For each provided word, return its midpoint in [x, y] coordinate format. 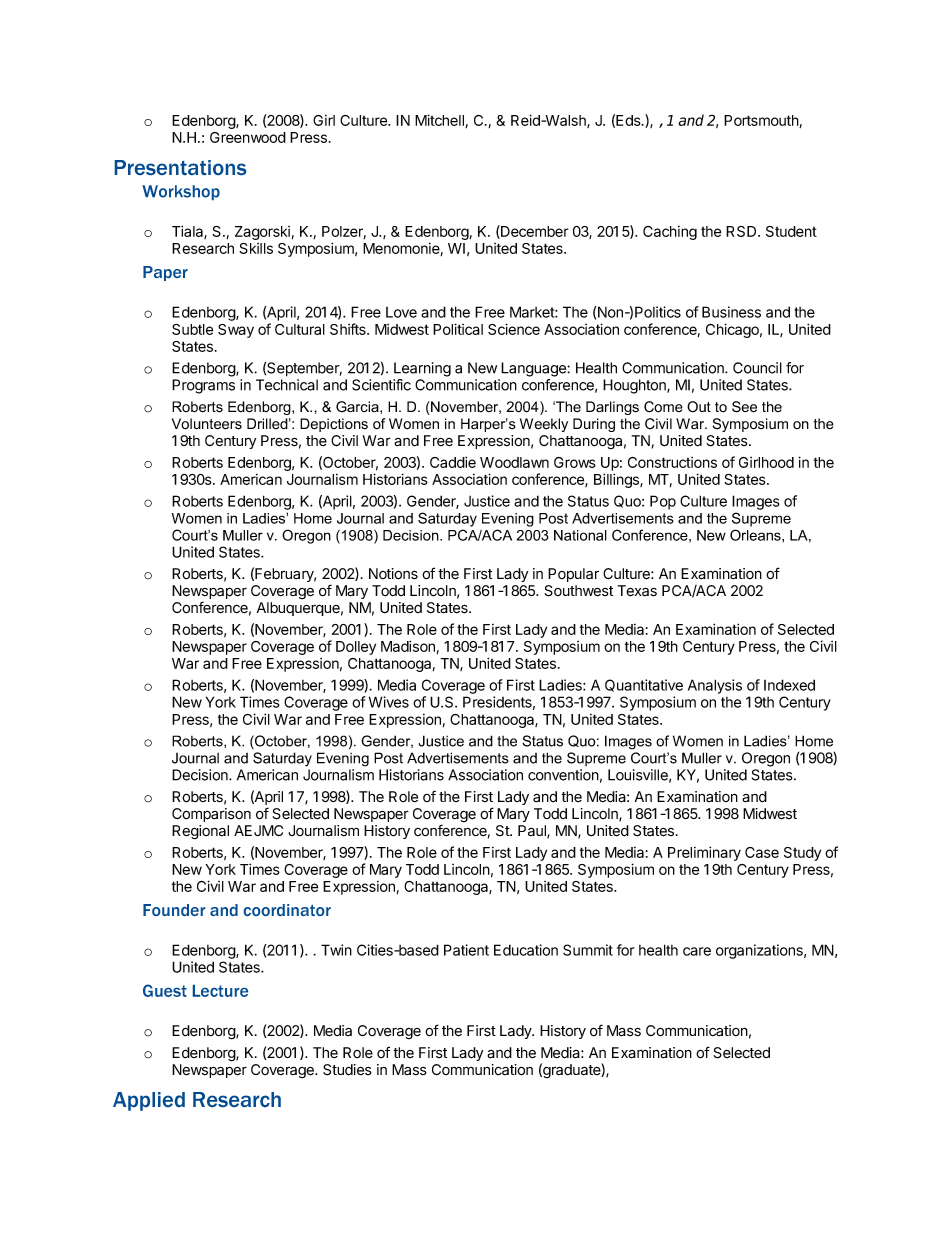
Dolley [356, 648]
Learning [422, 369]
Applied [149, 1101]
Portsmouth [762, 121]
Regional [200, 832]
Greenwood [248, 137]
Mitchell [440, 121]
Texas [637, 591]
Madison [409, 647]
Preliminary [704, 853]
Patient [466, 950]
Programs [203, 386]
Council [757, 368]
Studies [347, 1070]
